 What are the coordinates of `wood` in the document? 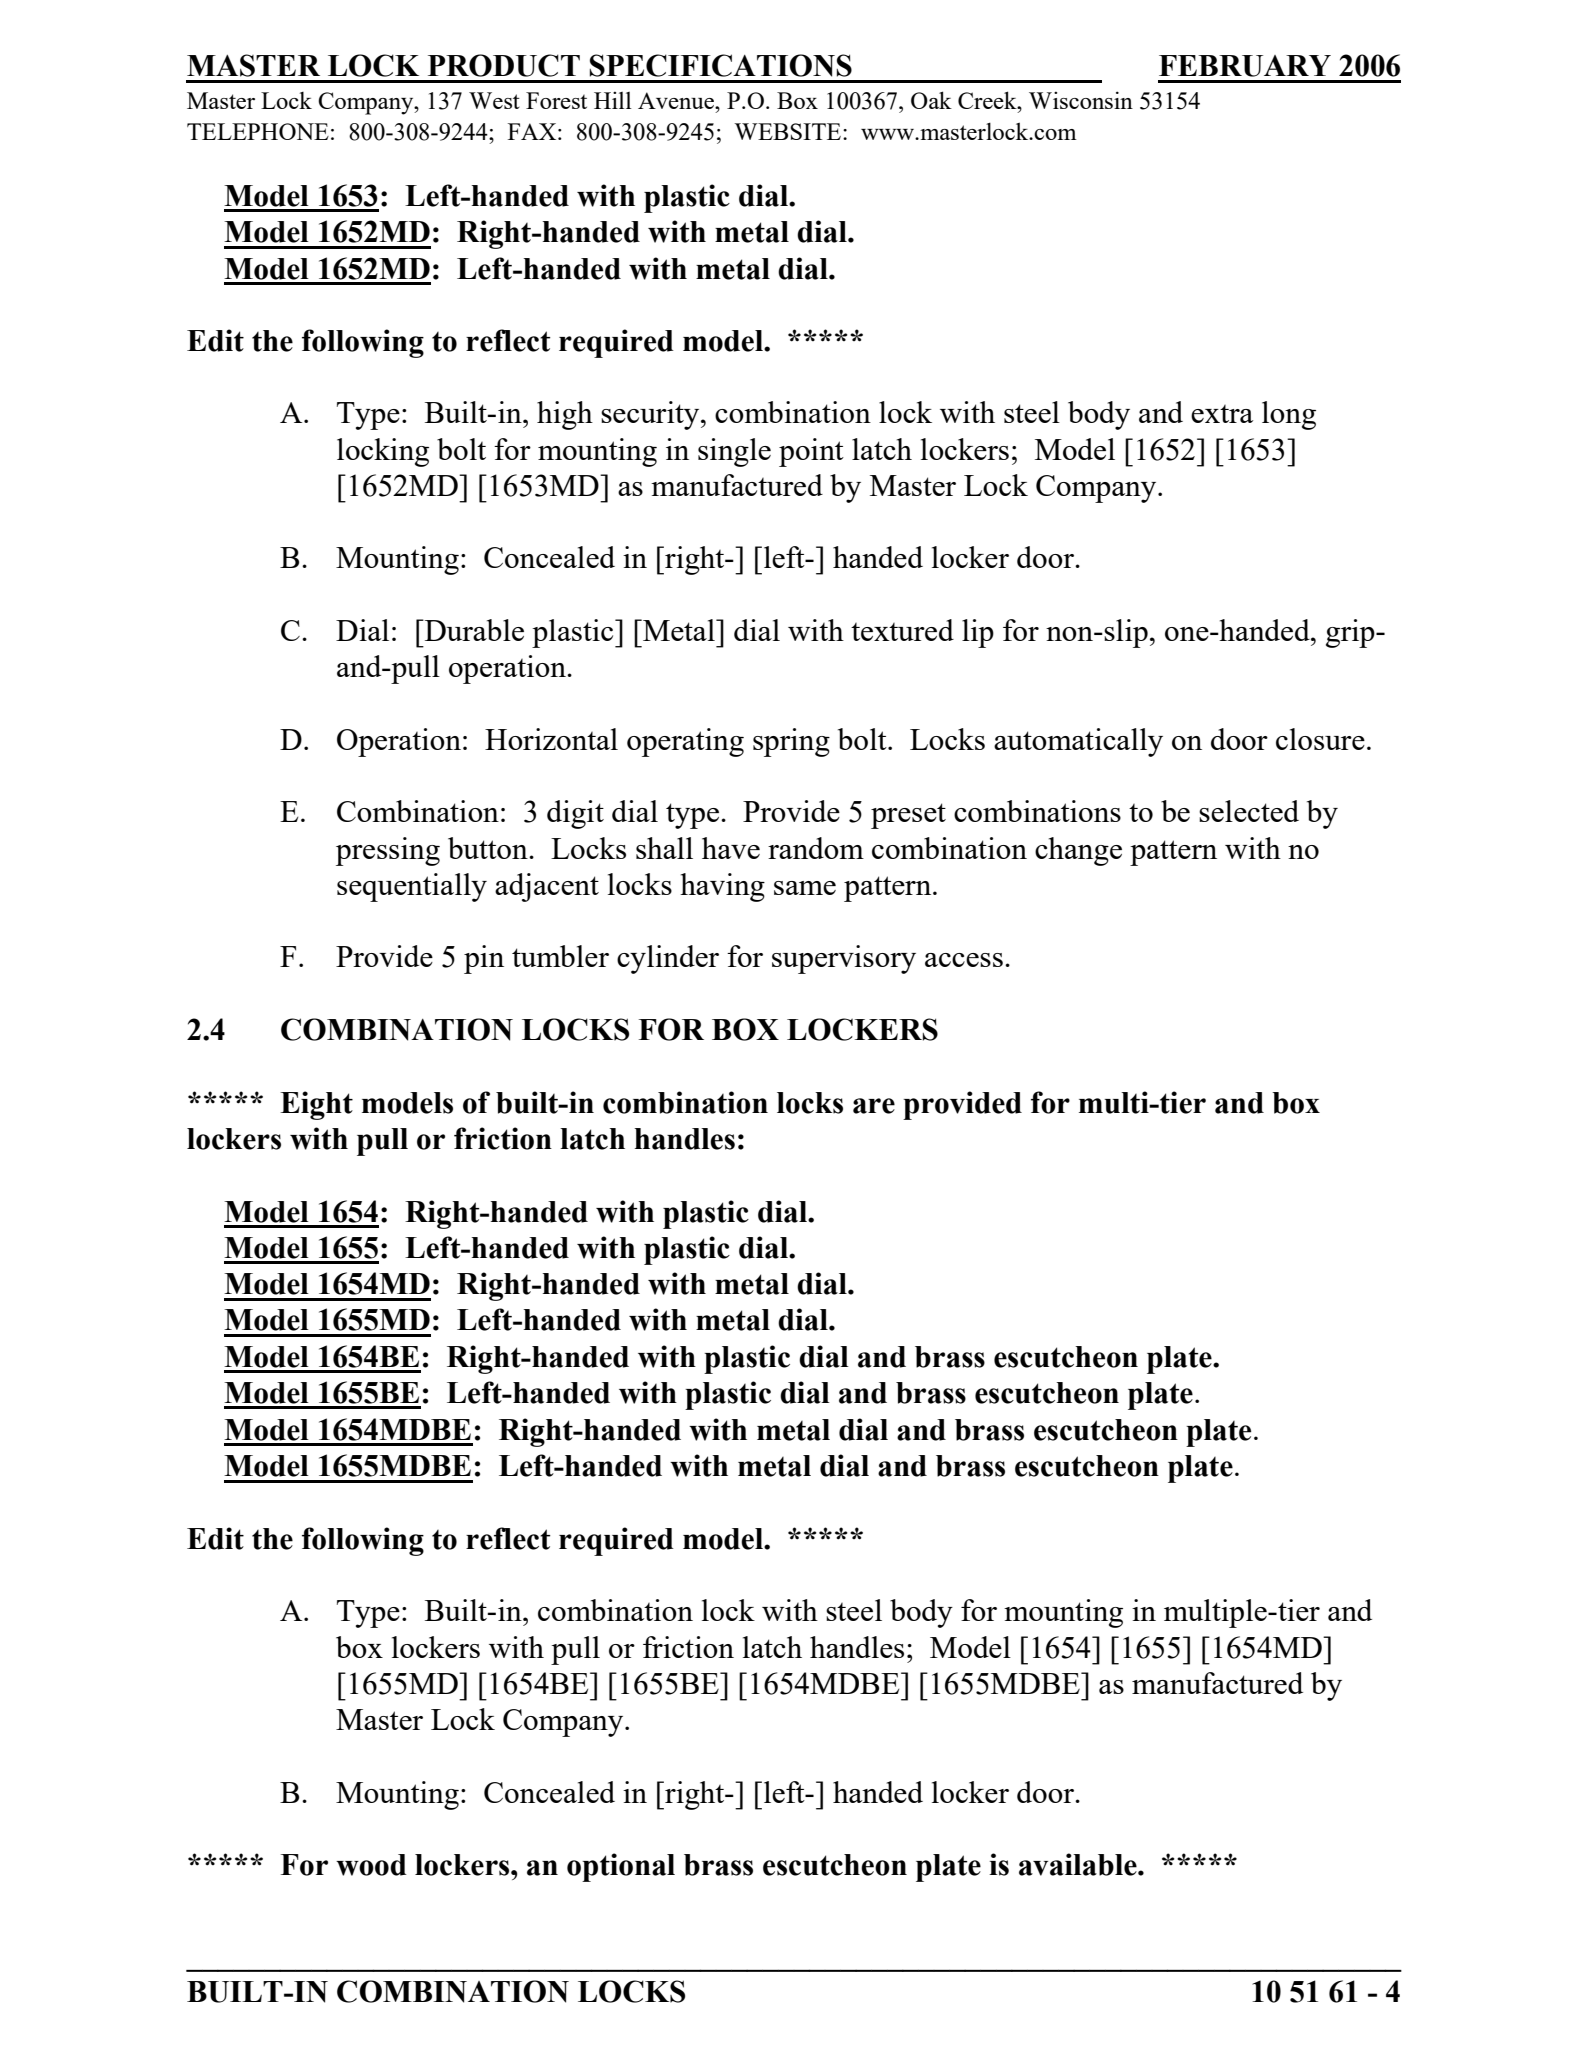 It's located at (371, 1865).
